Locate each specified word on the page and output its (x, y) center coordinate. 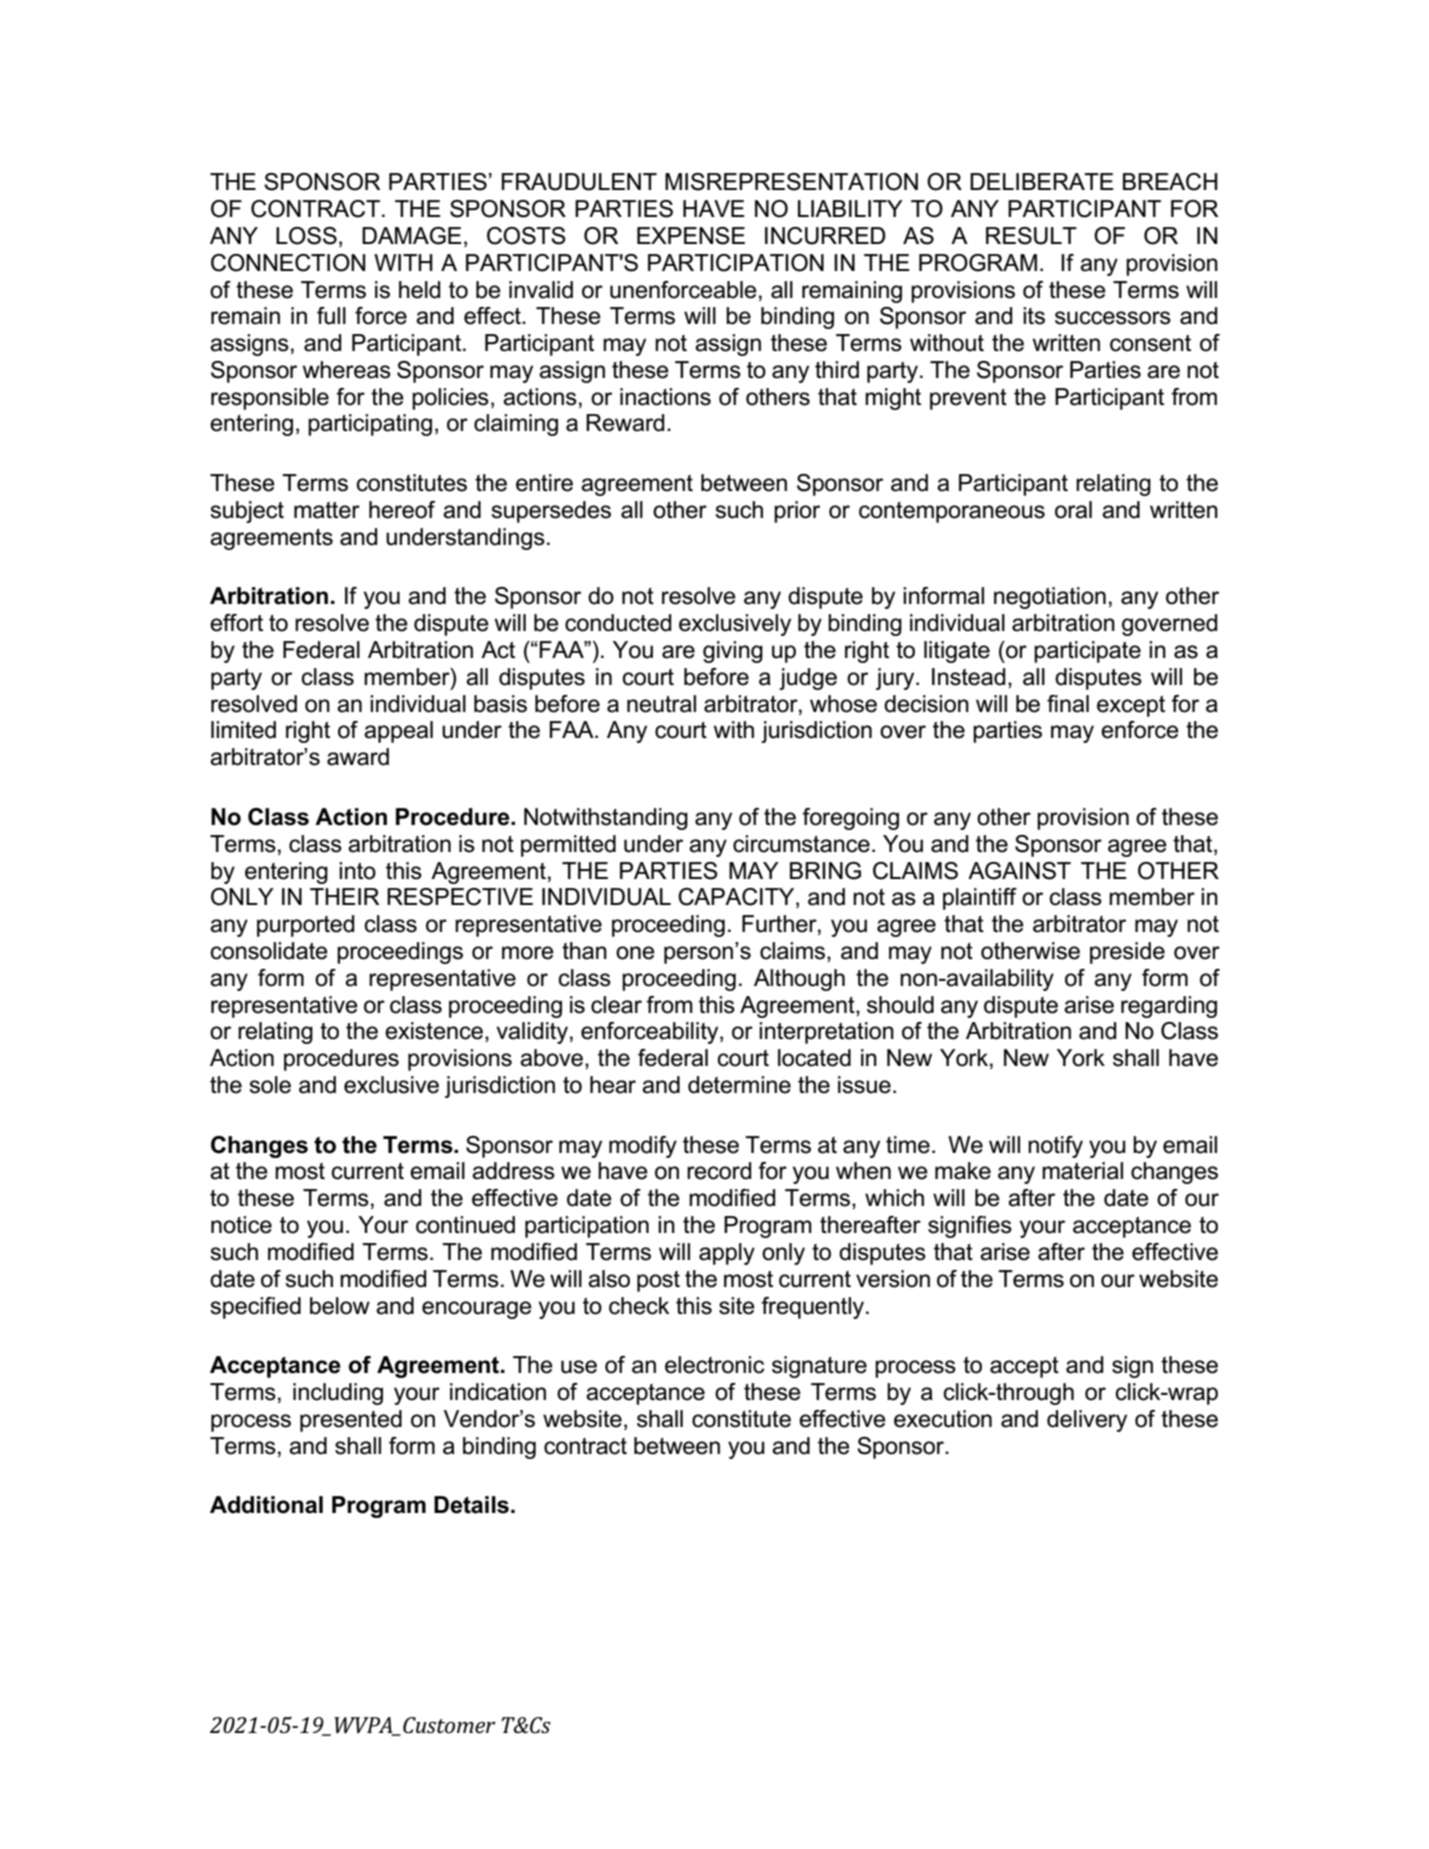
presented (351, 1421)
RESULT (1031, 236)
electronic (714, 1365)
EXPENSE (691, 236)
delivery (1087, 1421)
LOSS (306, 236)
